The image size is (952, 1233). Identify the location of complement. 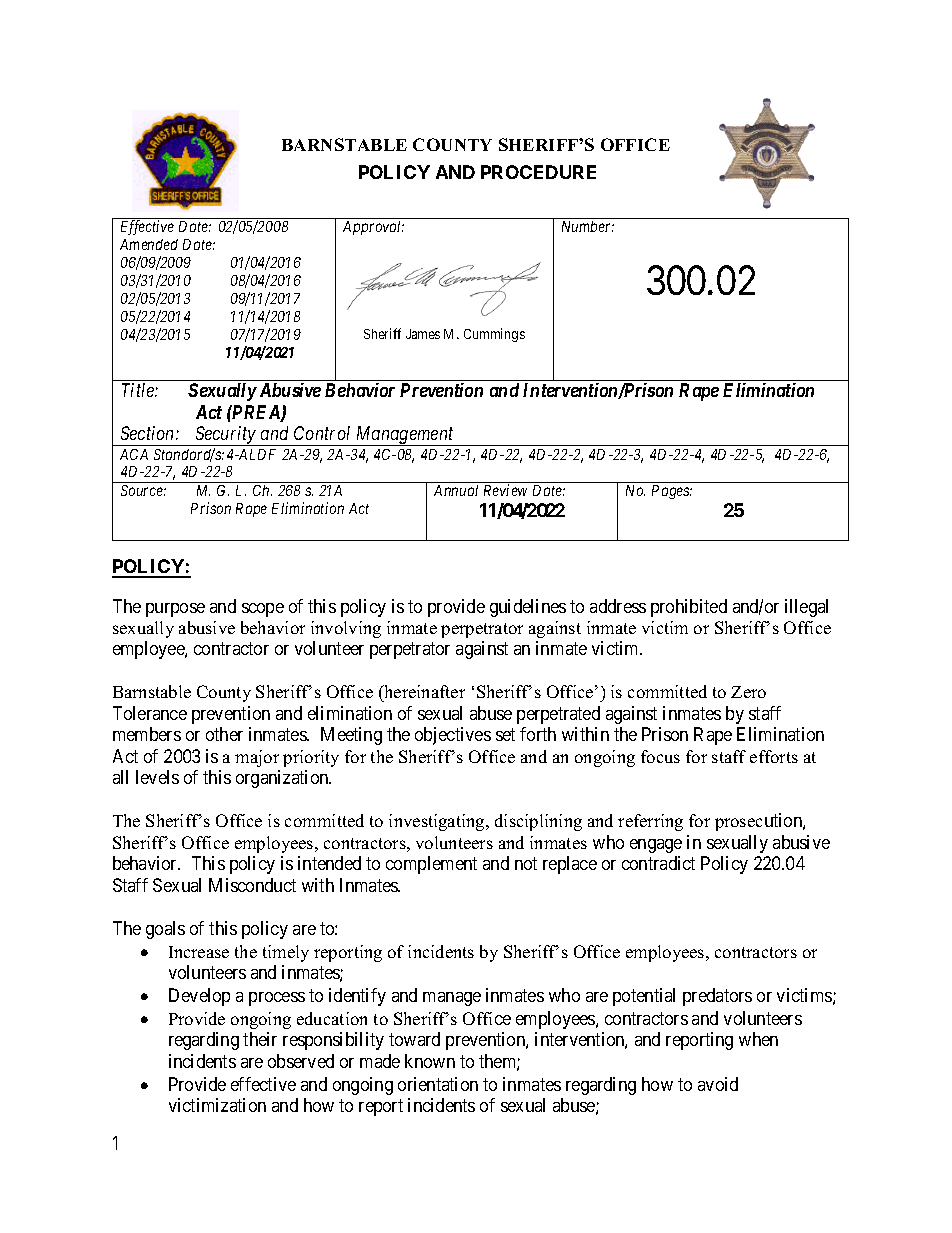
(431, 865).
